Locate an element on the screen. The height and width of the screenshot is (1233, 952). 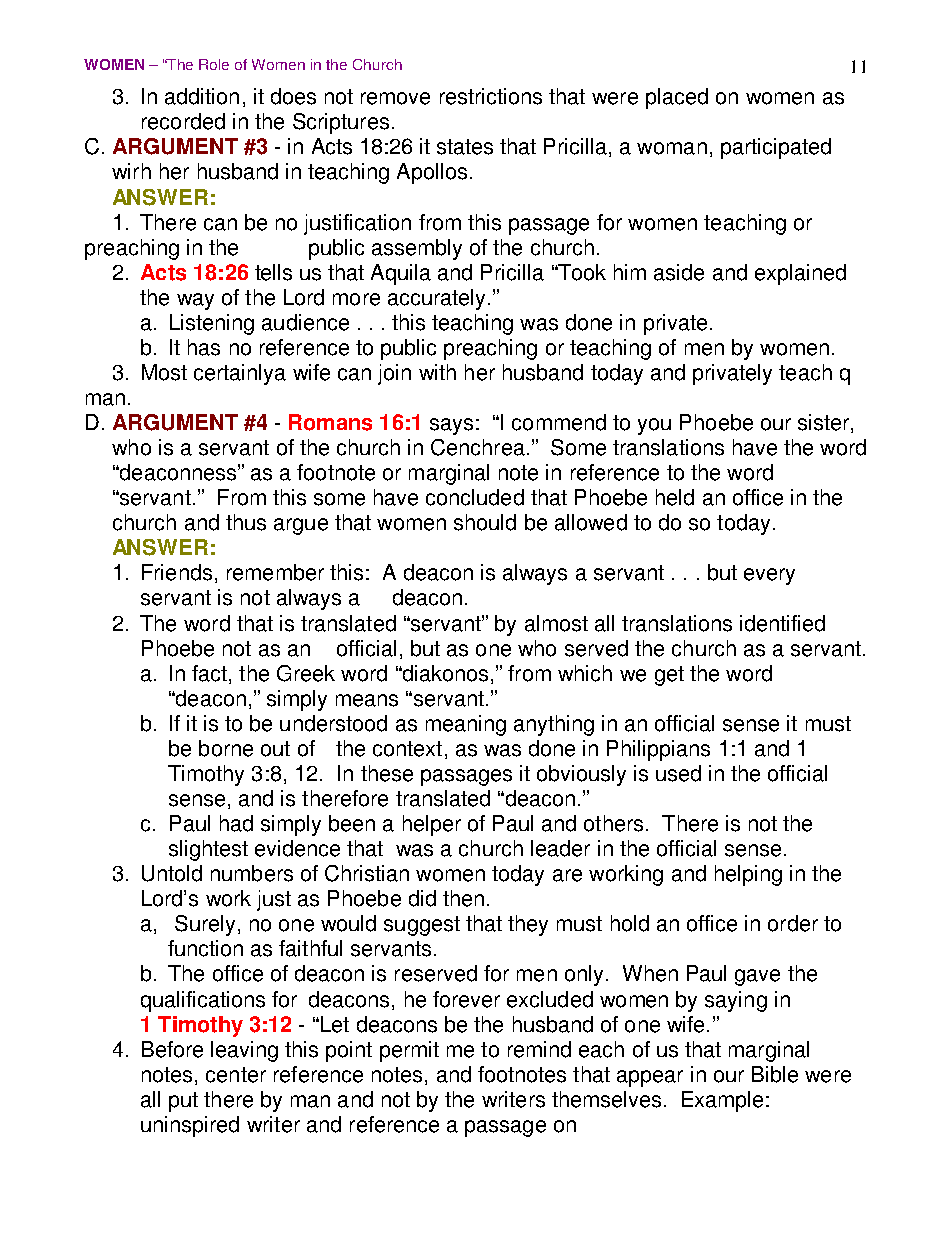
sister is located at coordinates (825, 423).
